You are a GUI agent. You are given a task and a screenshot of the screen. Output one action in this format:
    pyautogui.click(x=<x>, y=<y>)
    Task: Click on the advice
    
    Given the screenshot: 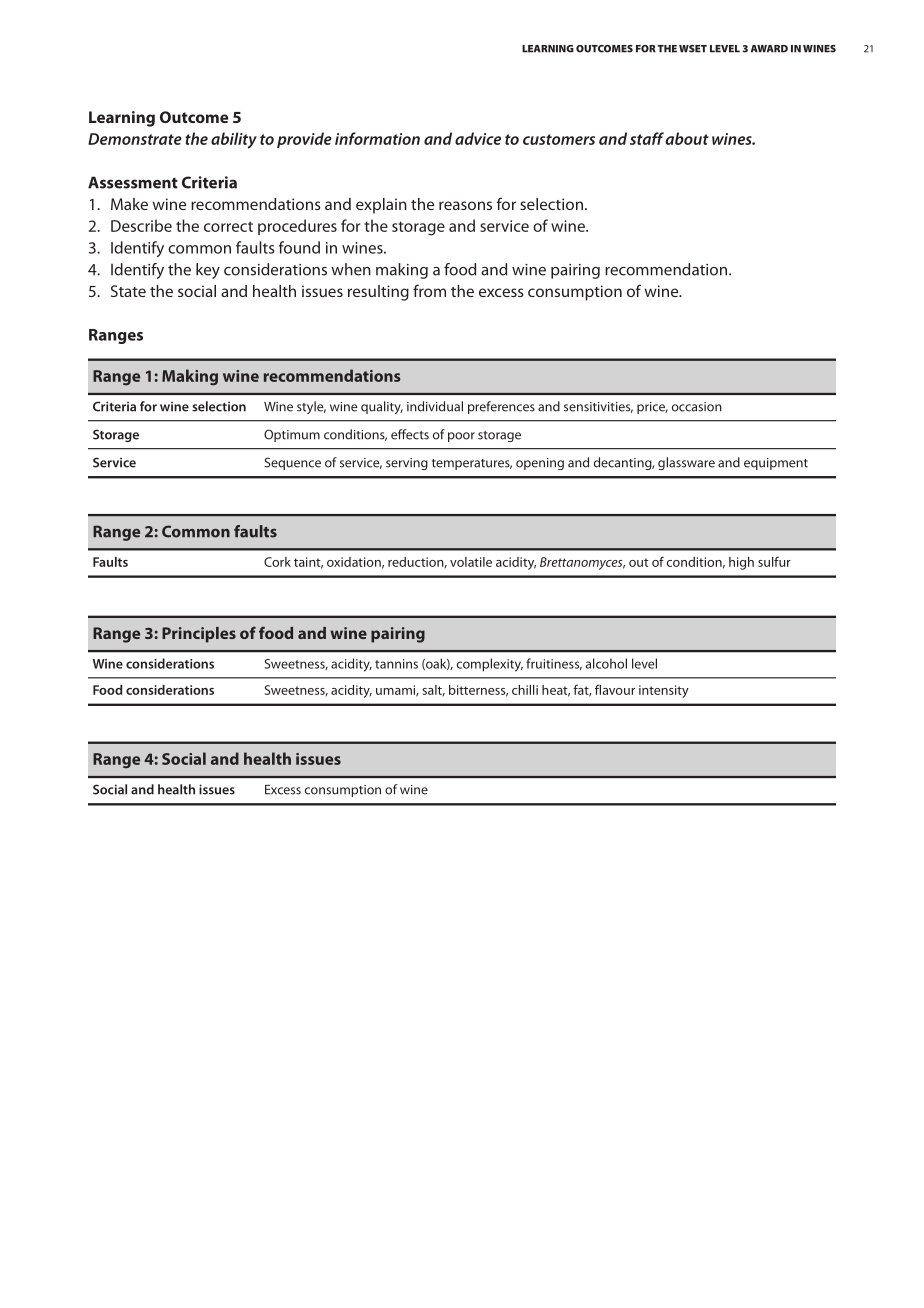 What is the action you would take?
    pyautogui.click(x=478, y=138)
